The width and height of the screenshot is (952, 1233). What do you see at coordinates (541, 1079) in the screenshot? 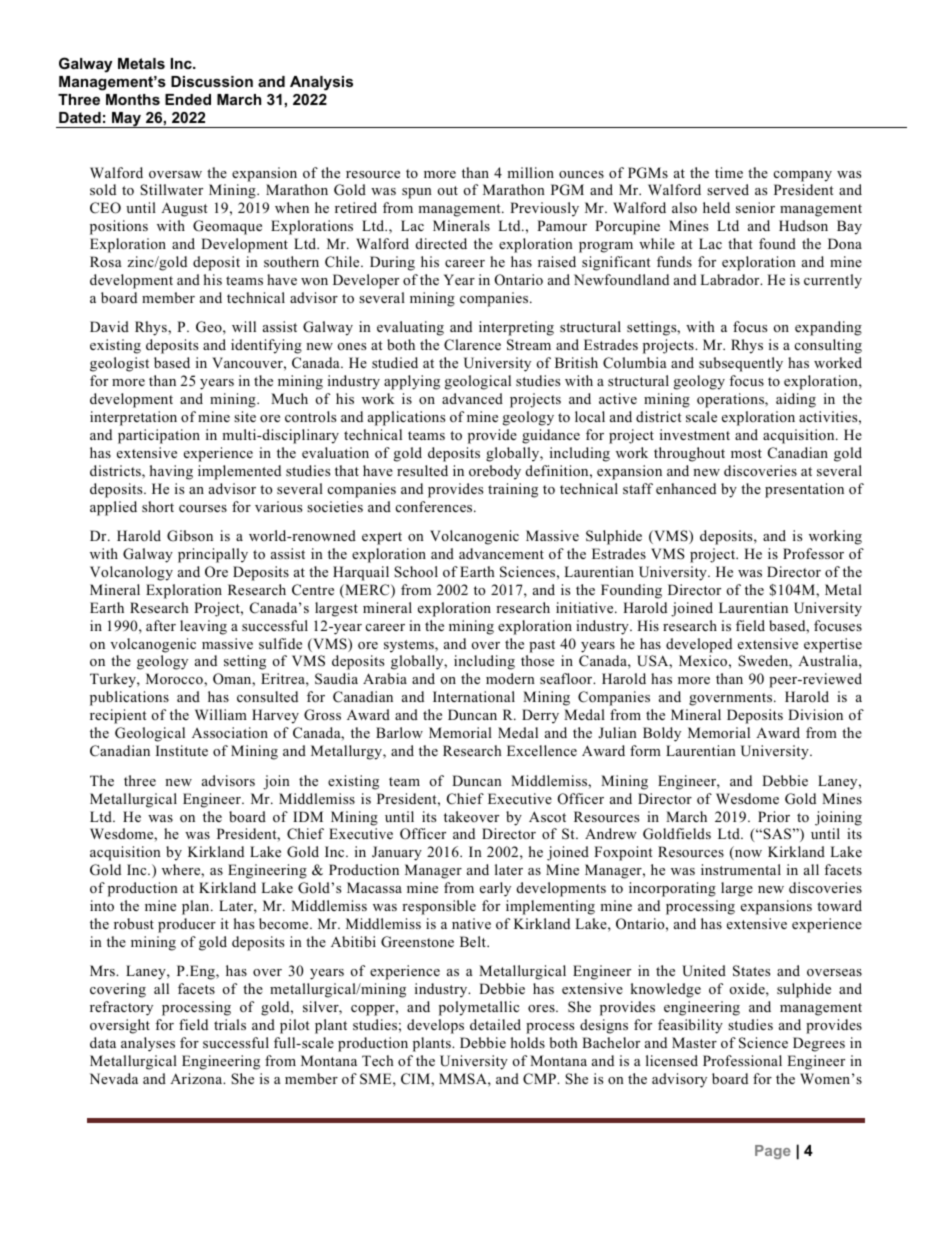
I see `CMP` at bounding box center [541, 1079].
